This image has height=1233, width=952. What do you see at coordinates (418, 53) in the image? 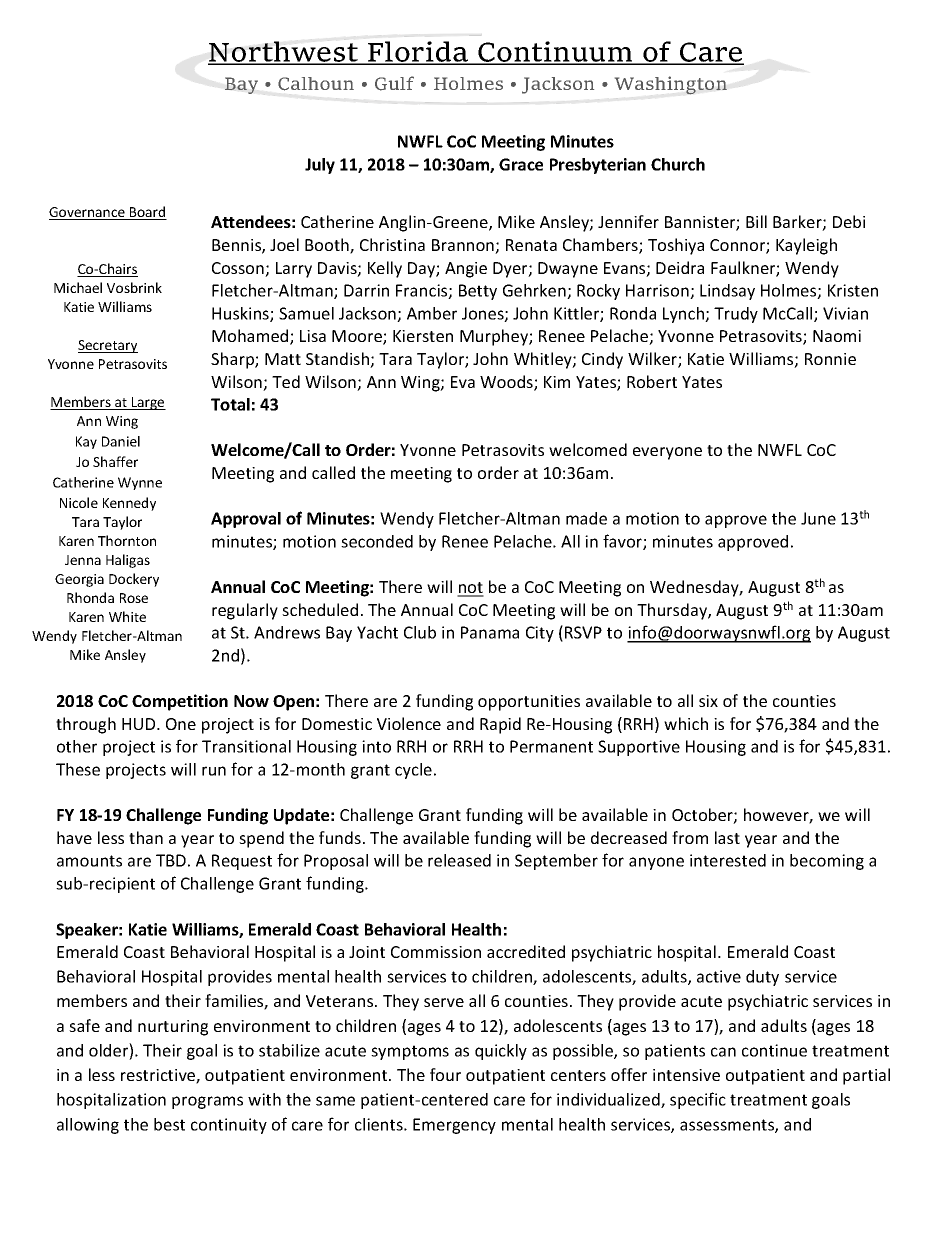
I see `Florida` at bounding box center [418, 53].
